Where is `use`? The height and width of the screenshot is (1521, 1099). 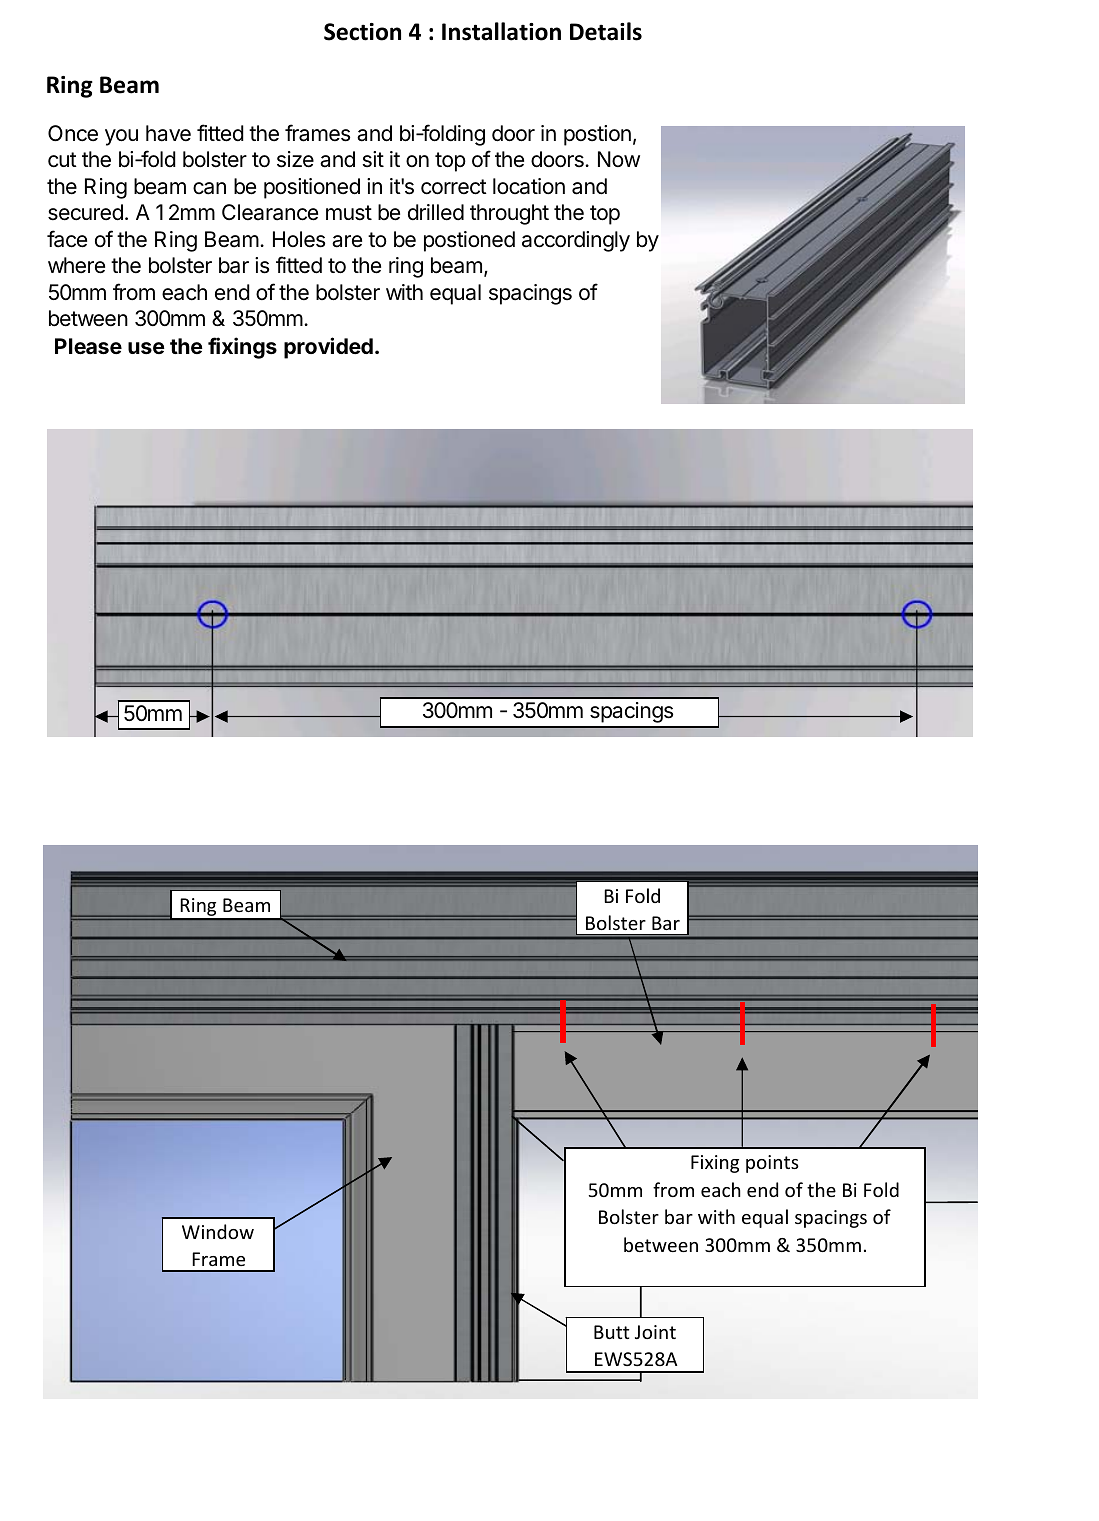 use is located at coordinates (146, 348).
